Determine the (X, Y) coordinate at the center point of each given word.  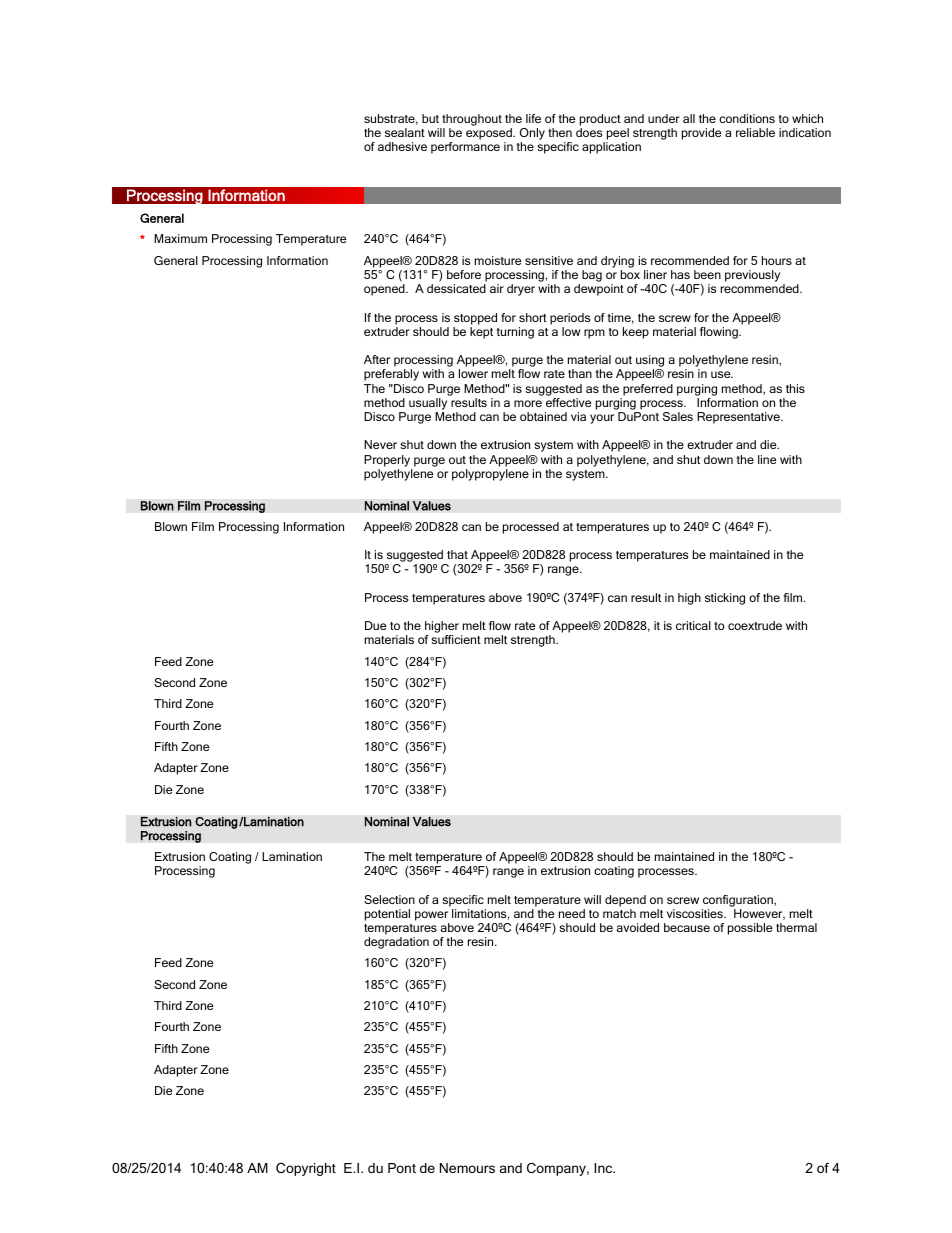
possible (750, 929)
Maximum (180, 238)
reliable (755, 132)
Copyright (306, 1169)
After (377, 359)
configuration (739, 901)
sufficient (456, 639)
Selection (389, 899)
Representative (739, 418)
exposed (490, 135)
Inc (604, 1168)
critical (693, 625)
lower (473, 373)
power (431, 916)
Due (375, 625)
